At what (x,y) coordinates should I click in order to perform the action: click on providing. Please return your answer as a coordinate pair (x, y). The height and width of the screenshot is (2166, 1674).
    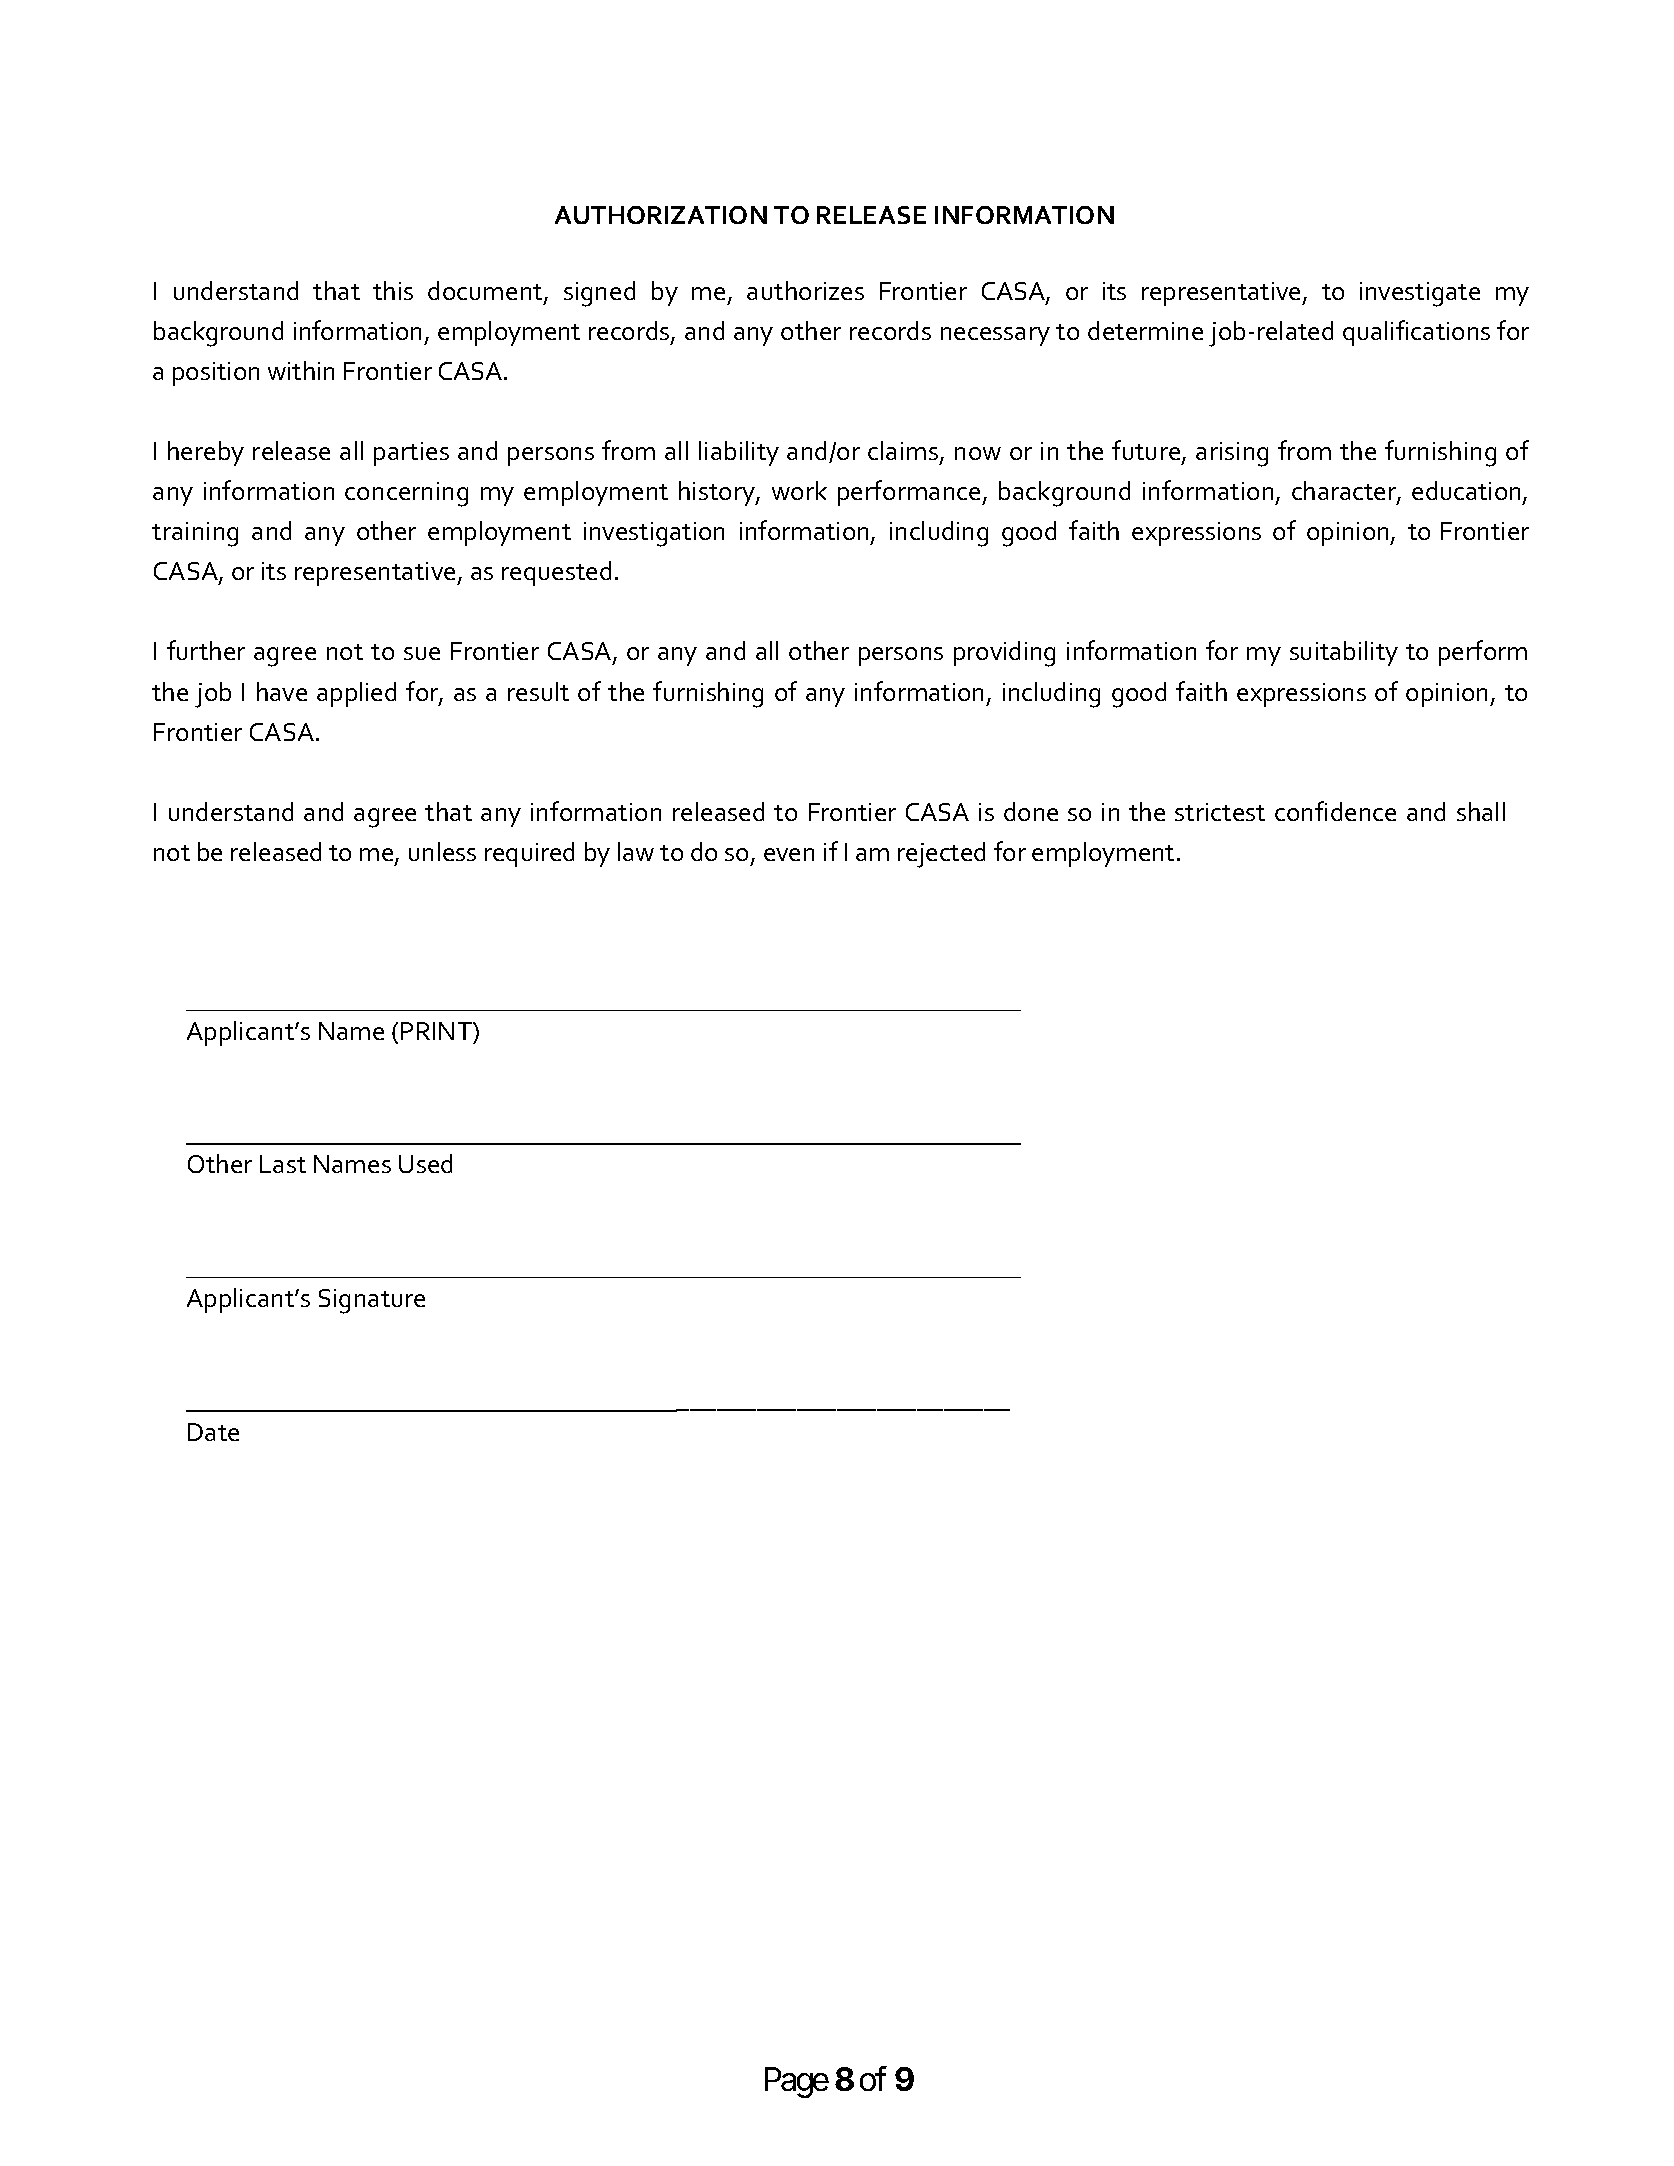
    Looking at the image, I should click on (1004, 654).
